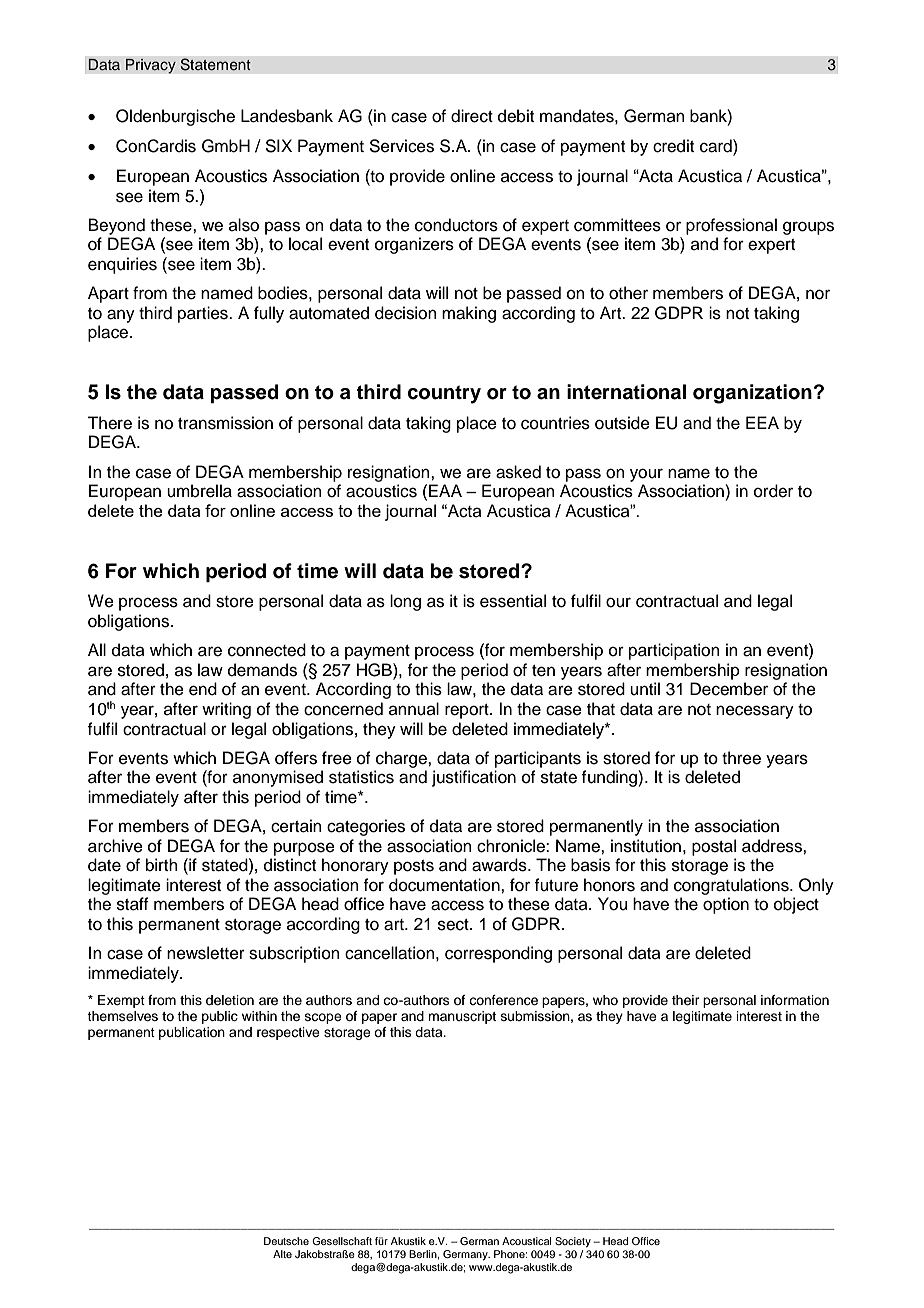 Image resolution: width=924 pixels, height=1308 pixels. I want to click on Privacy, so click(150, 66).
